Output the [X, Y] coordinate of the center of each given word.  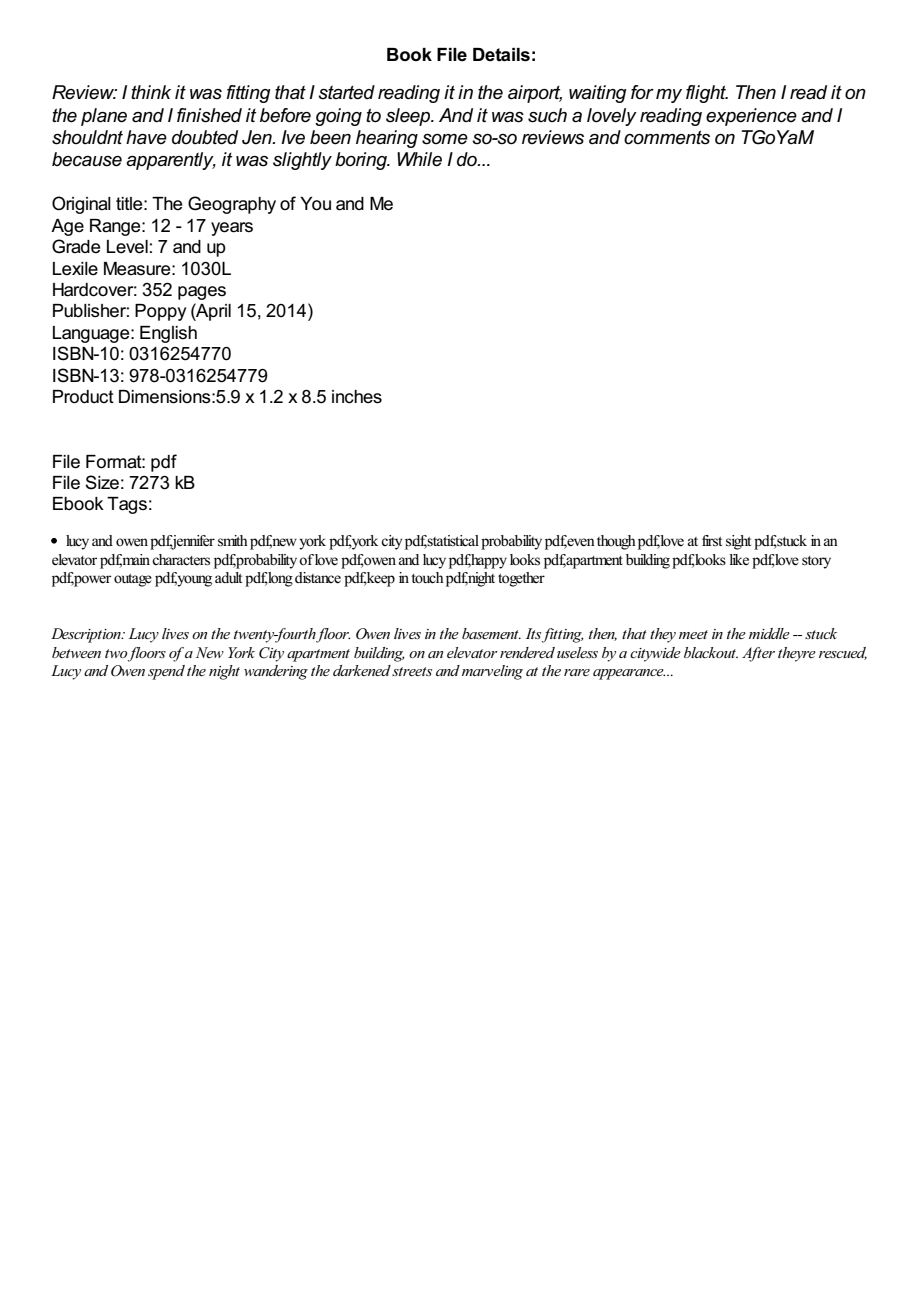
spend [166, 672]
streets [412, 671]
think [151, 92]
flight [707, 94]
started [346, 92]
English [168, 334]
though [616, 542]
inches [357, 397]
